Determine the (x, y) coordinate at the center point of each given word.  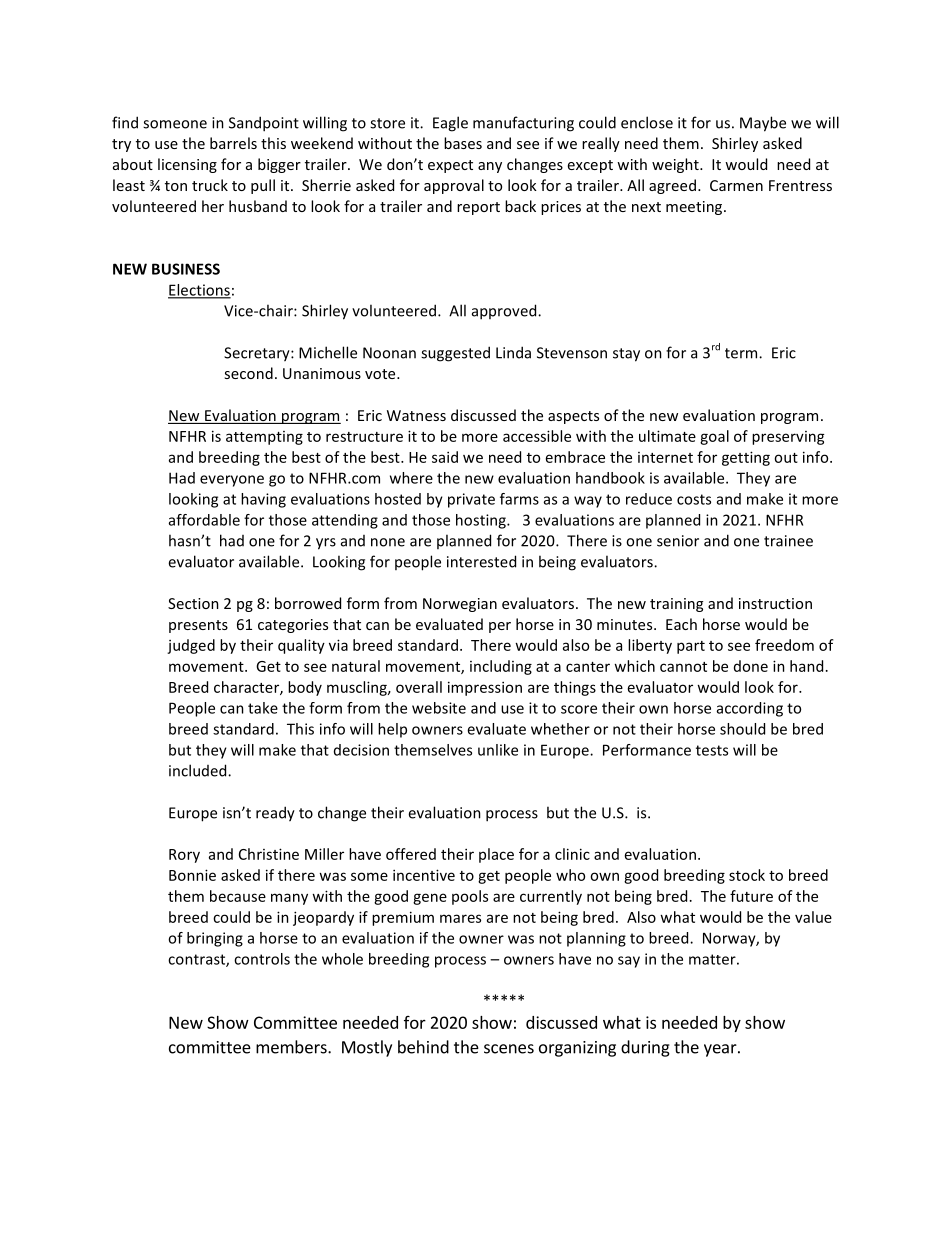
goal (714, 437)
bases (463, 143)
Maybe (763, 124)
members (292, 1047)
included (199, 770)
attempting (264, 438)
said (445, 457)
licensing (187, 165)
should (742, 729)
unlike (498, 750)
